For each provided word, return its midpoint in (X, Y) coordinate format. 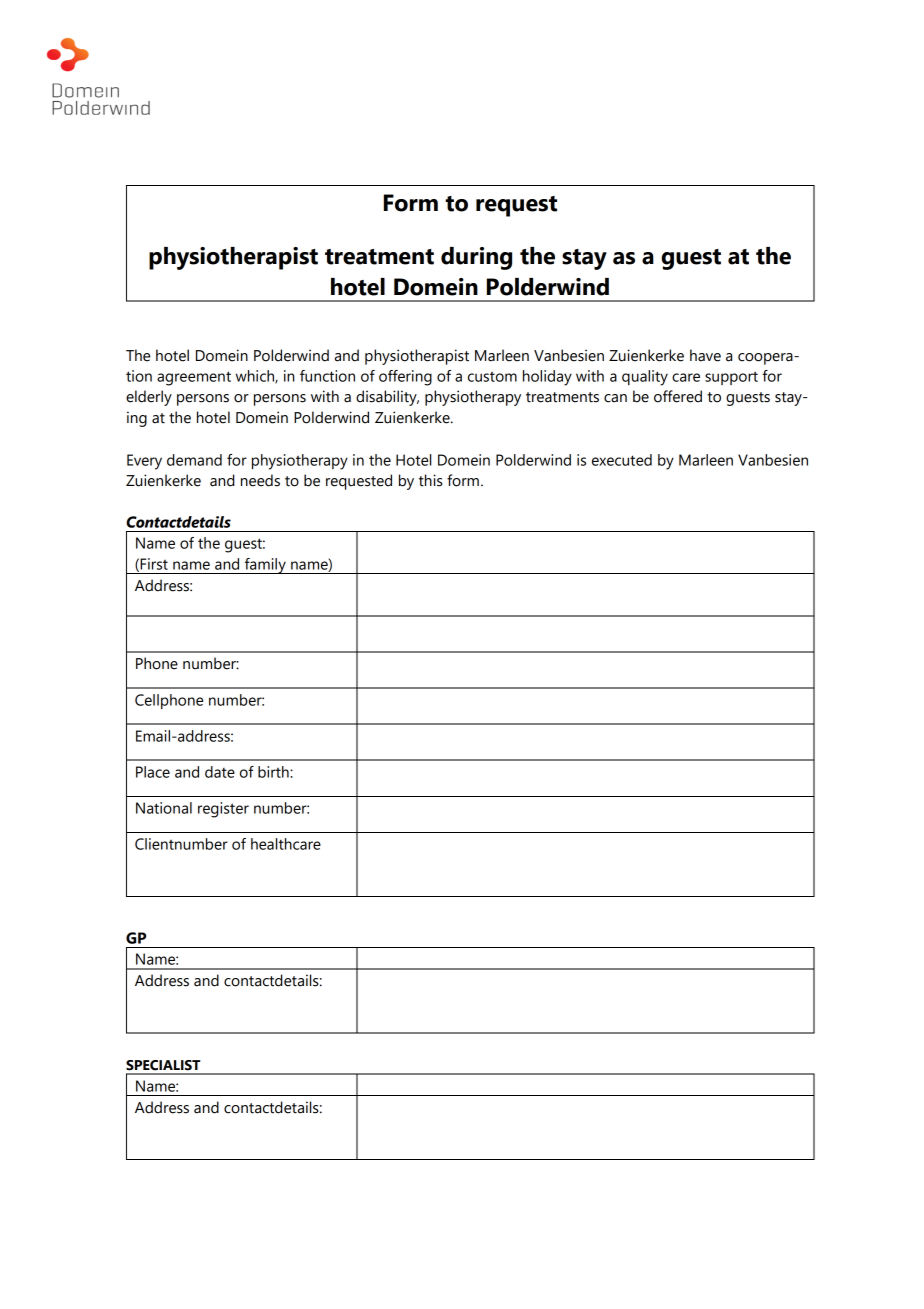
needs (260, 480)
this (431, 480)
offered (678, 396)
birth (274, 772)
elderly (149, 398)
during (476, 258)
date (220, 772)
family (265, 566)
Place (153, 772)
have (705, 355)
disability (387, 398)
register (223, 810)
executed (622, 460)
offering (405, 378)
